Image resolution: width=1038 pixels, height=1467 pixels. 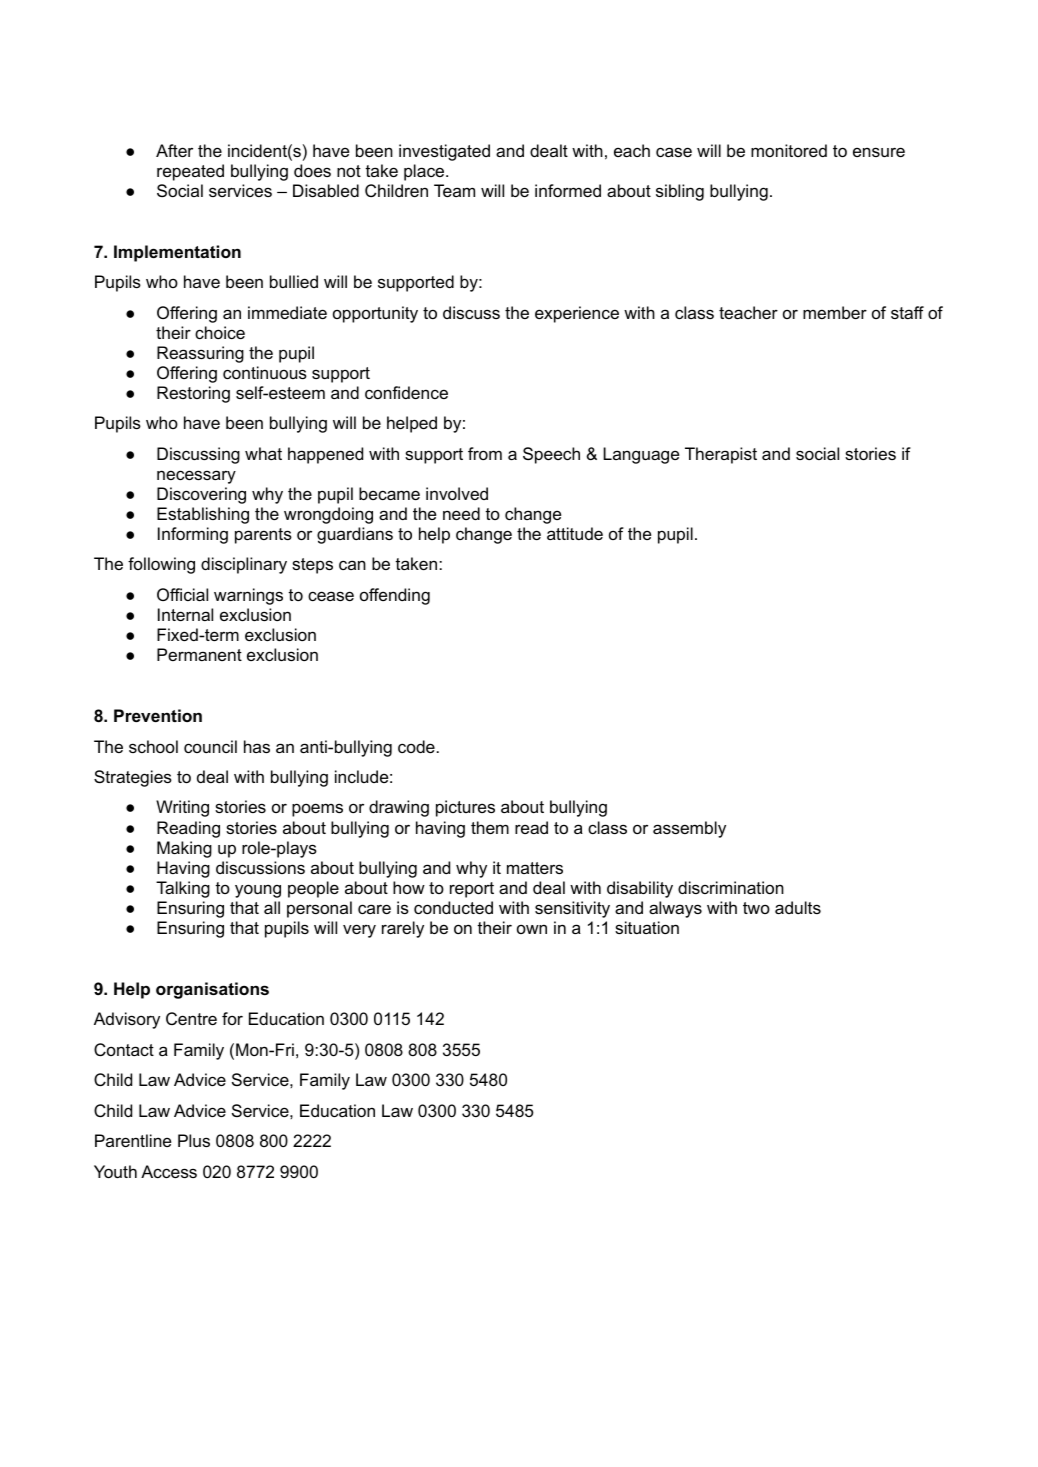 I want to click on offending, so click(x=395, y=596).
